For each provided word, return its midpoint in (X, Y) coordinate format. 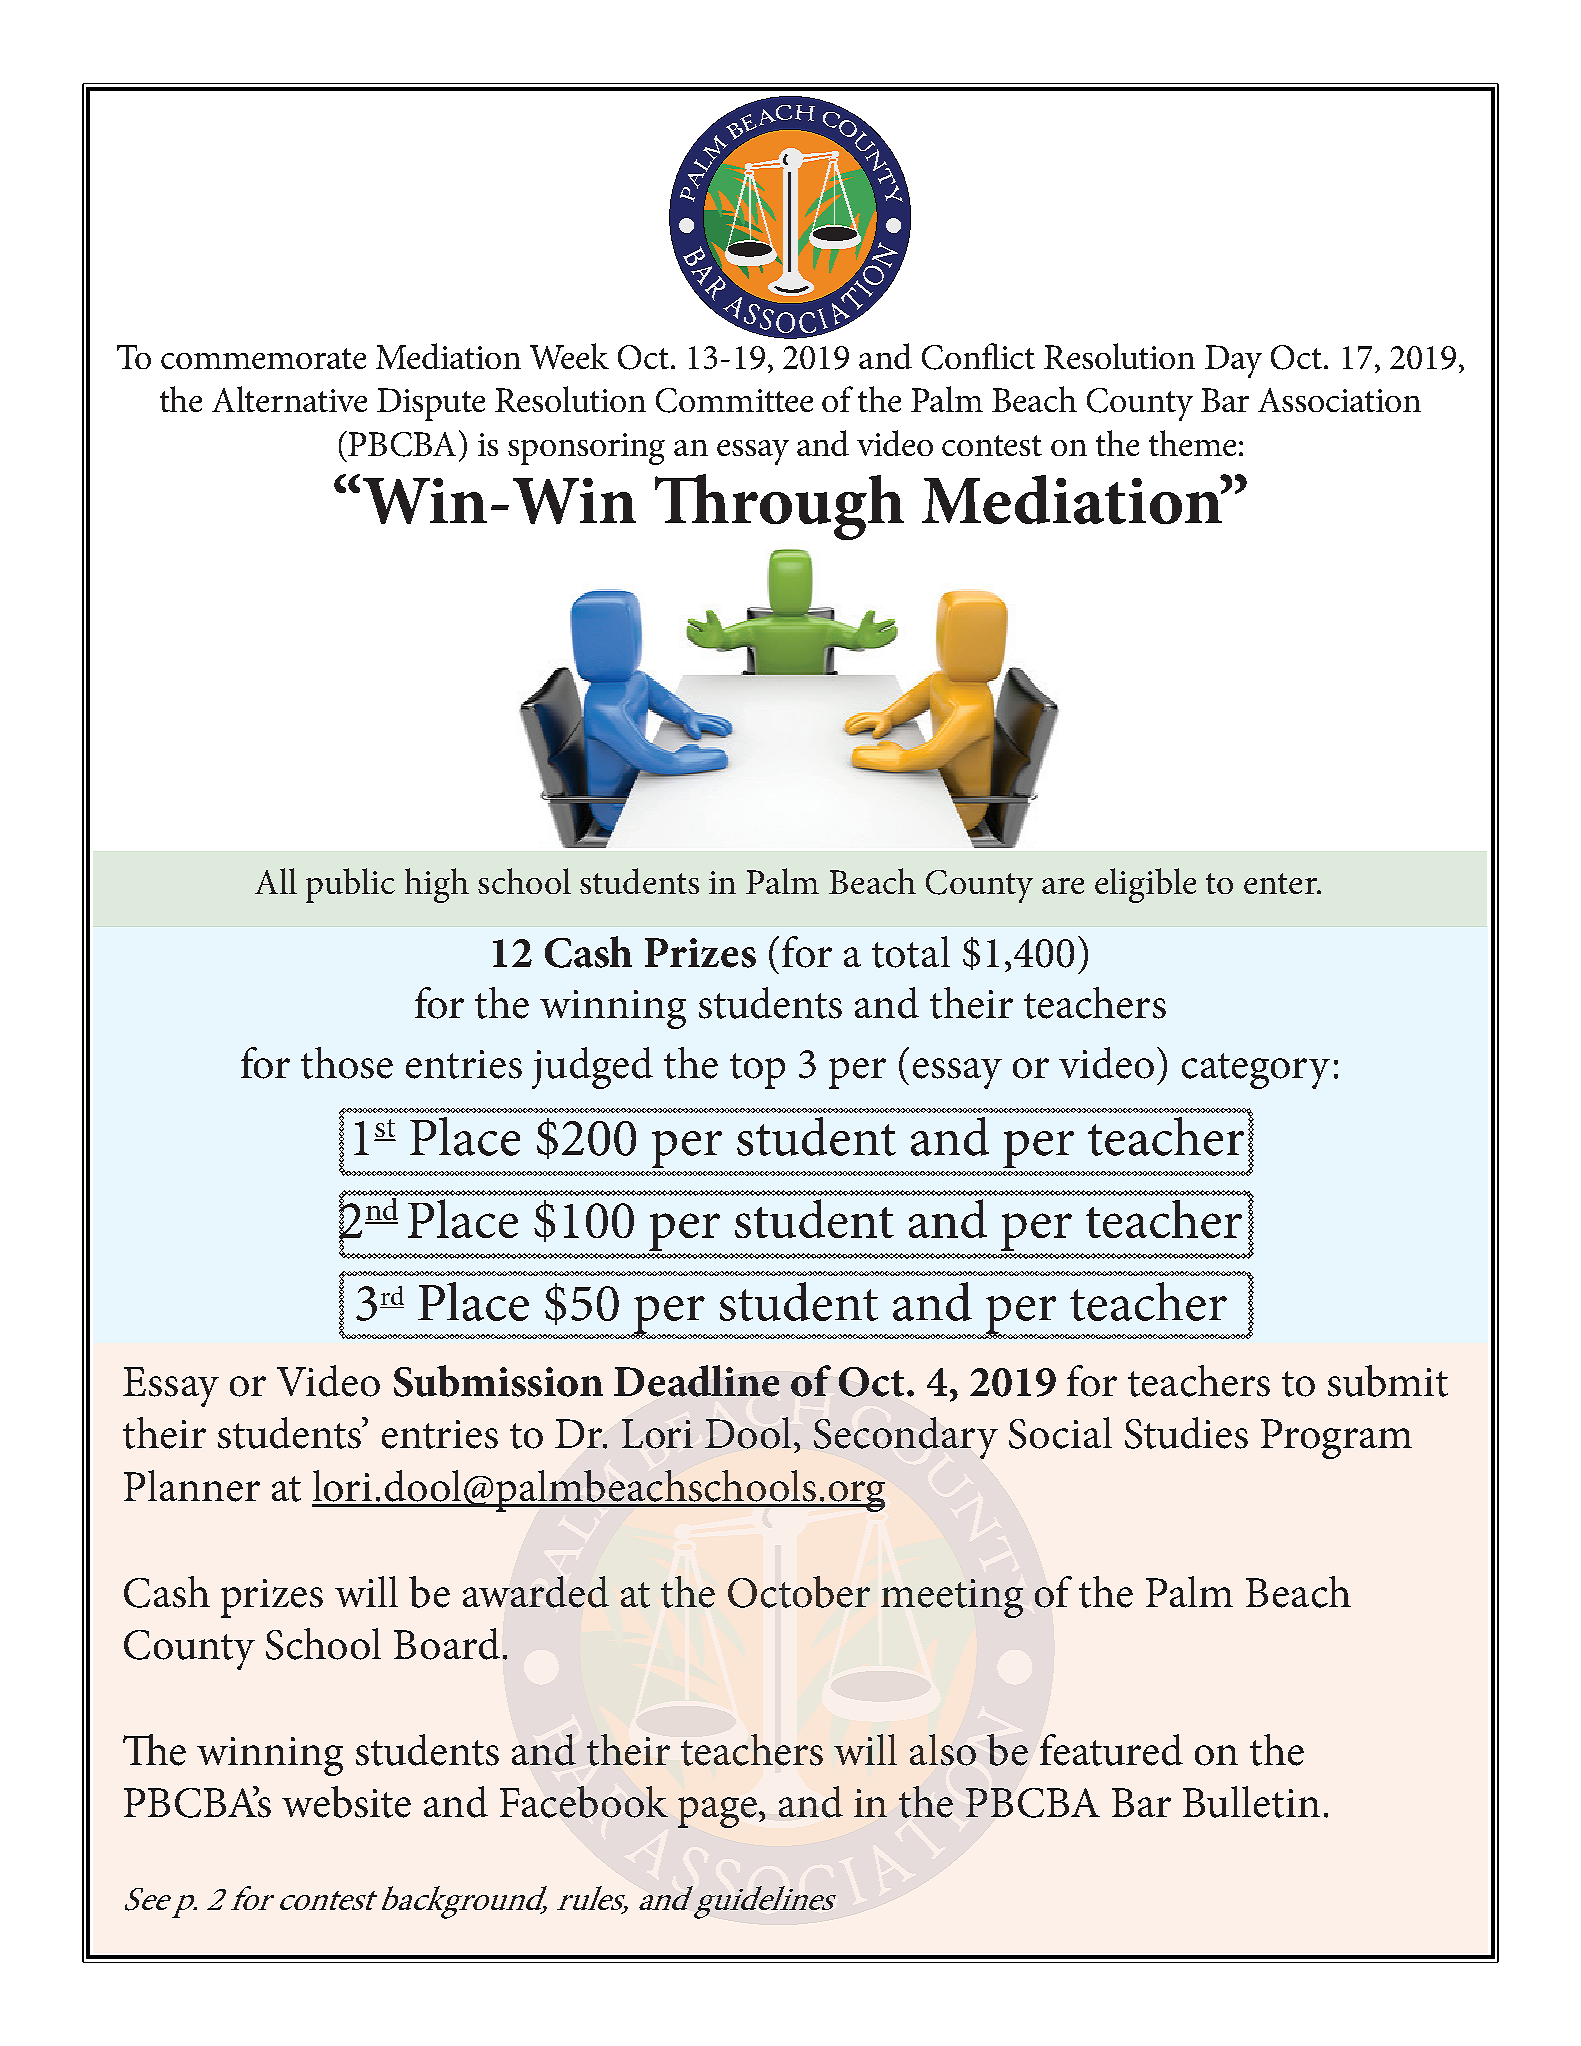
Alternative (289, 399)
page (717, 1812)
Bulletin (1251, 1802)
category (1256, 1071)
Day (1233, 361)
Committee (734, 400)
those (347, 1063)
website (346, 1802)
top (757, 1071)
